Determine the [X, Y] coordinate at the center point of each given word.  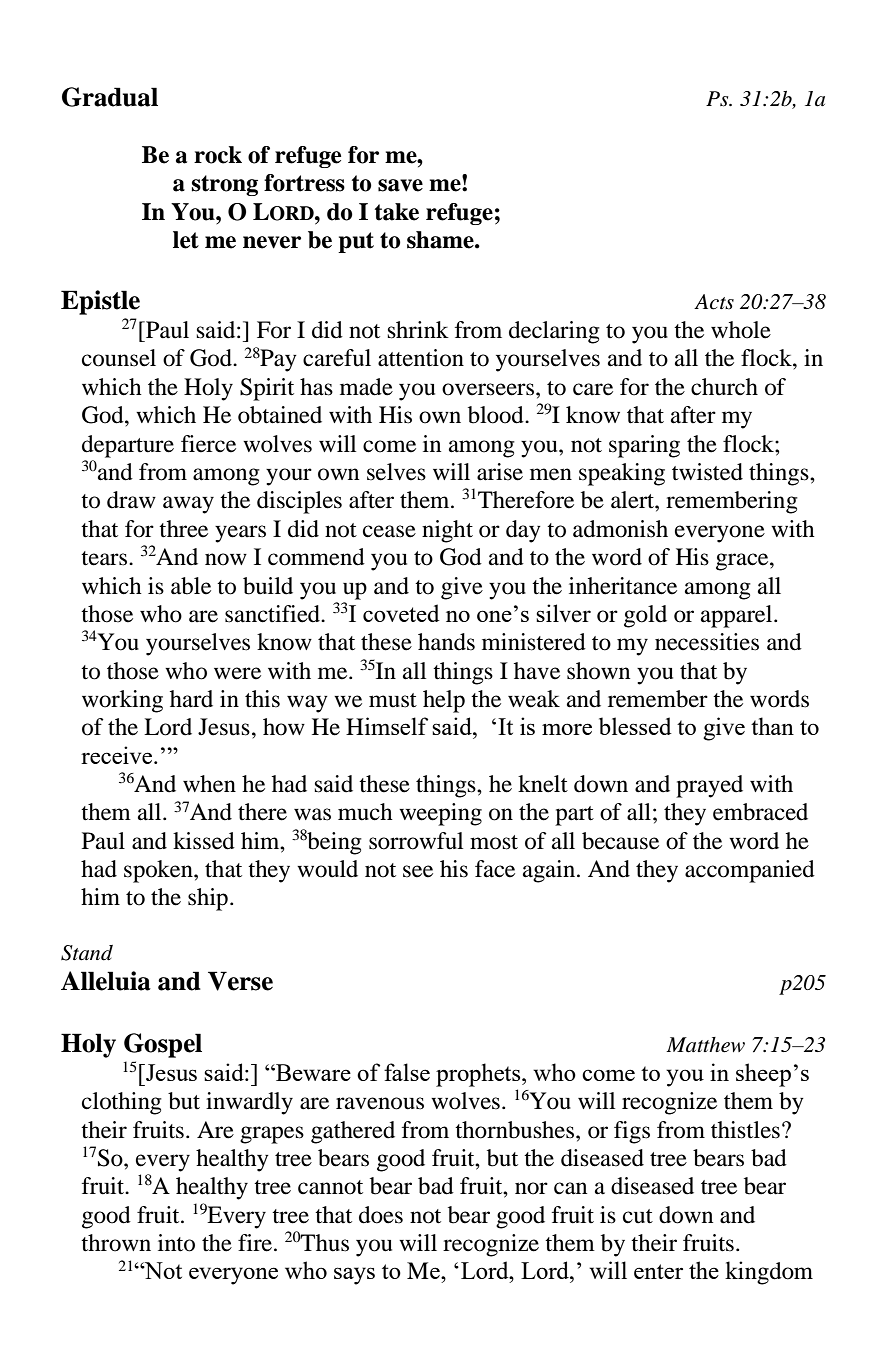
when [209, 784]
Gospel [163, 1045]
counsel [119, 358]
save [400, 185]
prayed [709, 786]
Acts [714, 302]
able [191, 586]
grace [743, 562]
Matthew [705, 1045]
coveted [401, 613]
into [176, 1243]
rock [218, 155]
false [407, 1072]
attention [421, 358]
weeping [440, 814]
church [724, 387]
